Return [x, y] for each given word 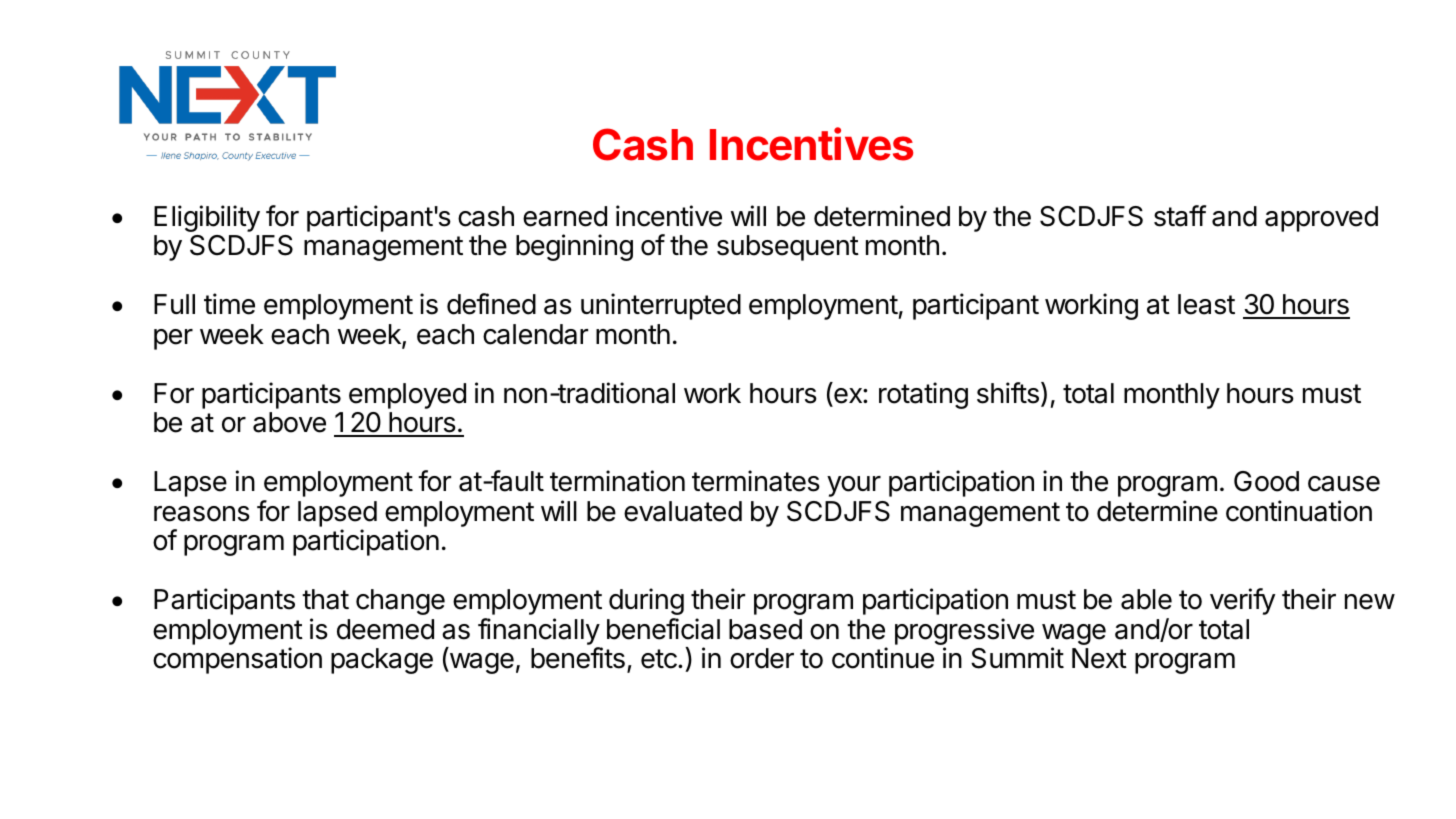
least [1206, 304]
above [289, 422]
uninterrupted [661, 306]
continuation [1299, 511]
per [173, 339]
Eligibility [207, 218]
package [382, 661]
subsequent [788, 248]
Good [1266, 481]
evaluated [683, 511]
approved [1321, 219]
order [762, 658]
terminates [756, 481]
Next [1099, 658]
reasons [202, 514]
